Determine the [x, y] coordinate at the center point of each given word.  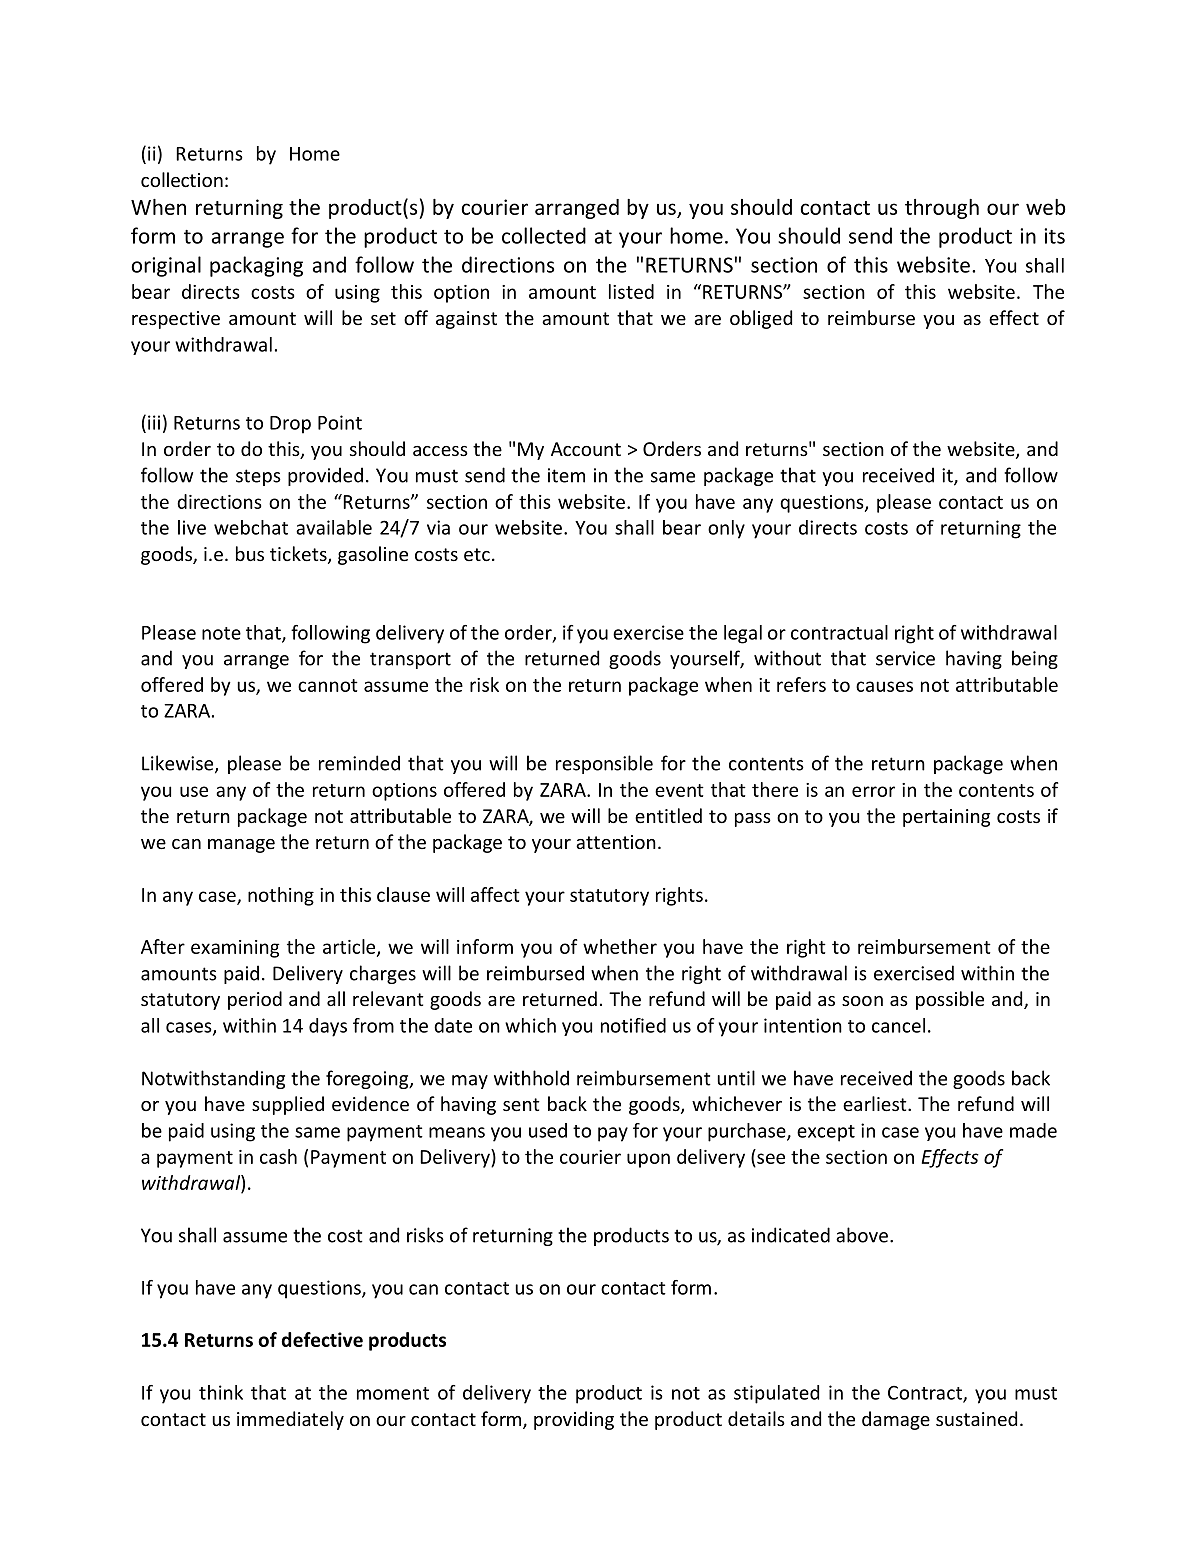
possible [950, 1000]
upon [648, 1160]
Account [586, 449]
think [221, 1392]
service [905, 658]
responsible [604, 764]
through [942, 209]
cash [278, 1156]
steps [258, 477]
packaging [256, 266]
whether [620, 946]
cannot [328, 685]
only [726, 529]
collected [544, 235]
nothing [281, 896]
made [1033, 1130]
